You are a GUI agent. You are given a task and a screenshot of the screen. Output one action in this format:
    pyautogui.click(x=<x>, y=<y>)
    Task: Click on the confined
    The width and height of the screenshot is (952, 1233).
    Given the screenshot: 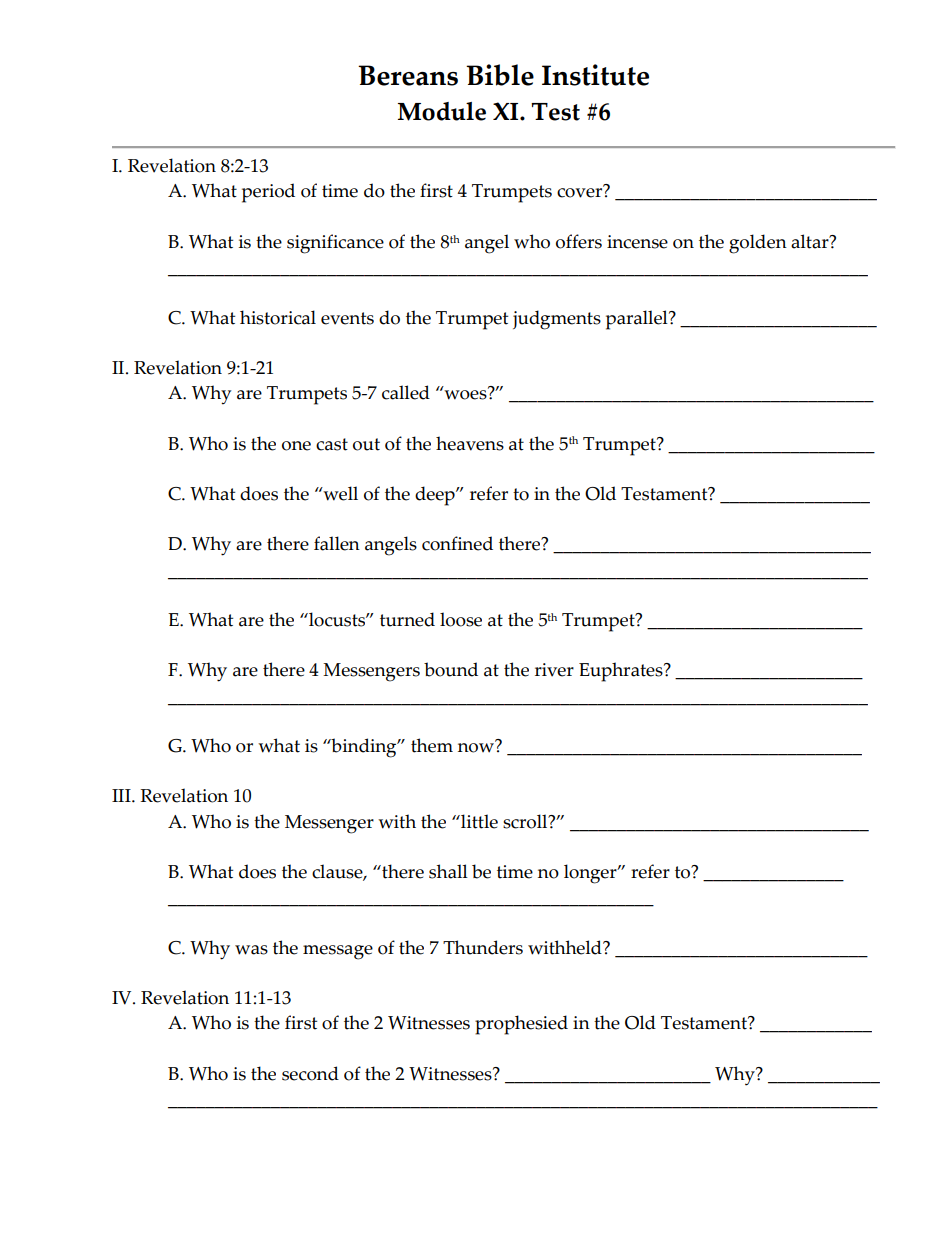 What is the action you would take?
    pyautogui.click(x=457, y=543)
